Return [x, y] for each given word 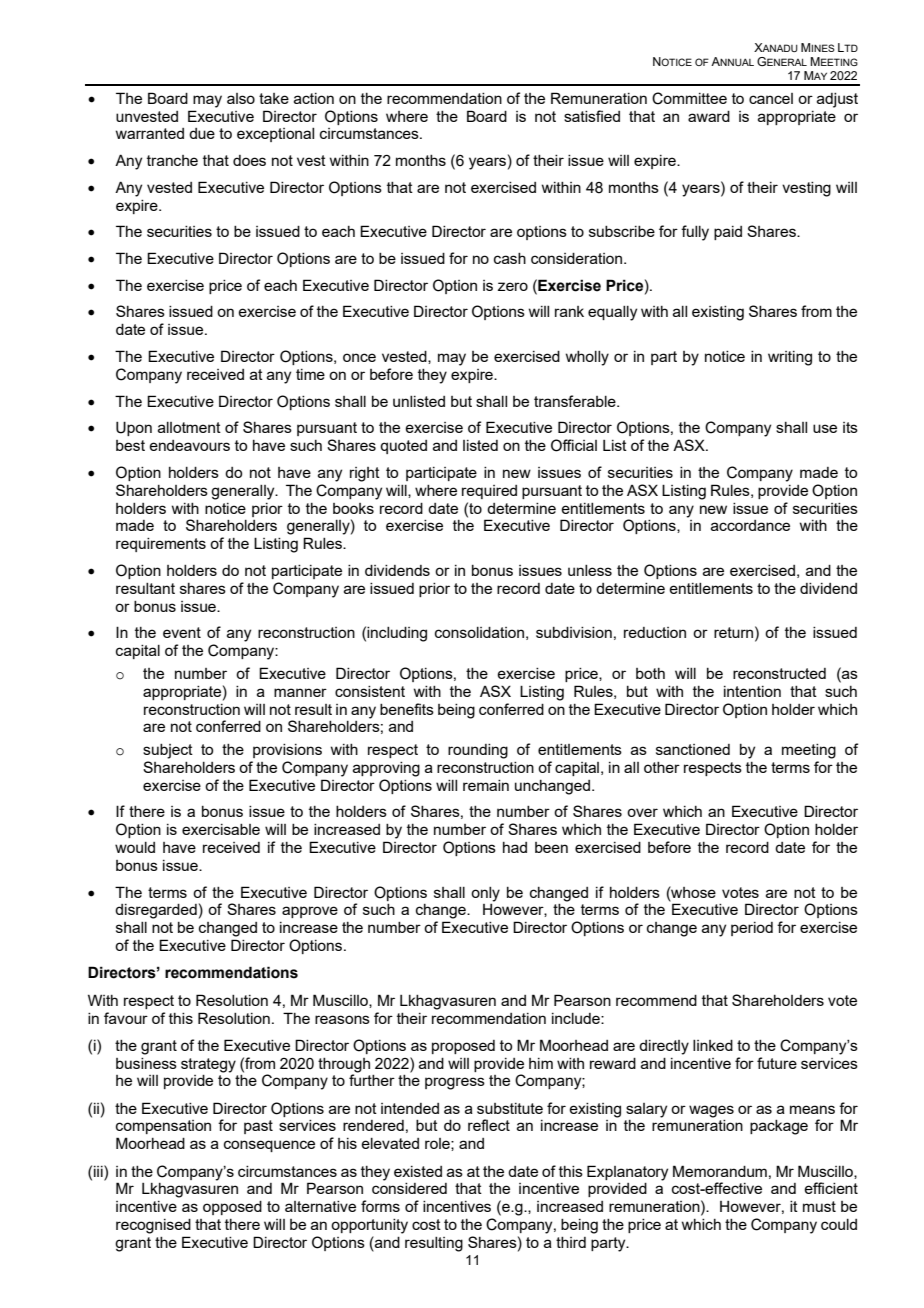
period [752, 929]
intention [752, 691]
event [182, 632]
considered [409, 1188]
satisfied [592, 116]
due [202, 133]
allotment [189, 427]
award [709, 116]
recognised [153, 1226]
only [485, 894]
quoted [403, 447]
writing [790, 358]
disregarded [156, 911]
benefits [407, 709]
